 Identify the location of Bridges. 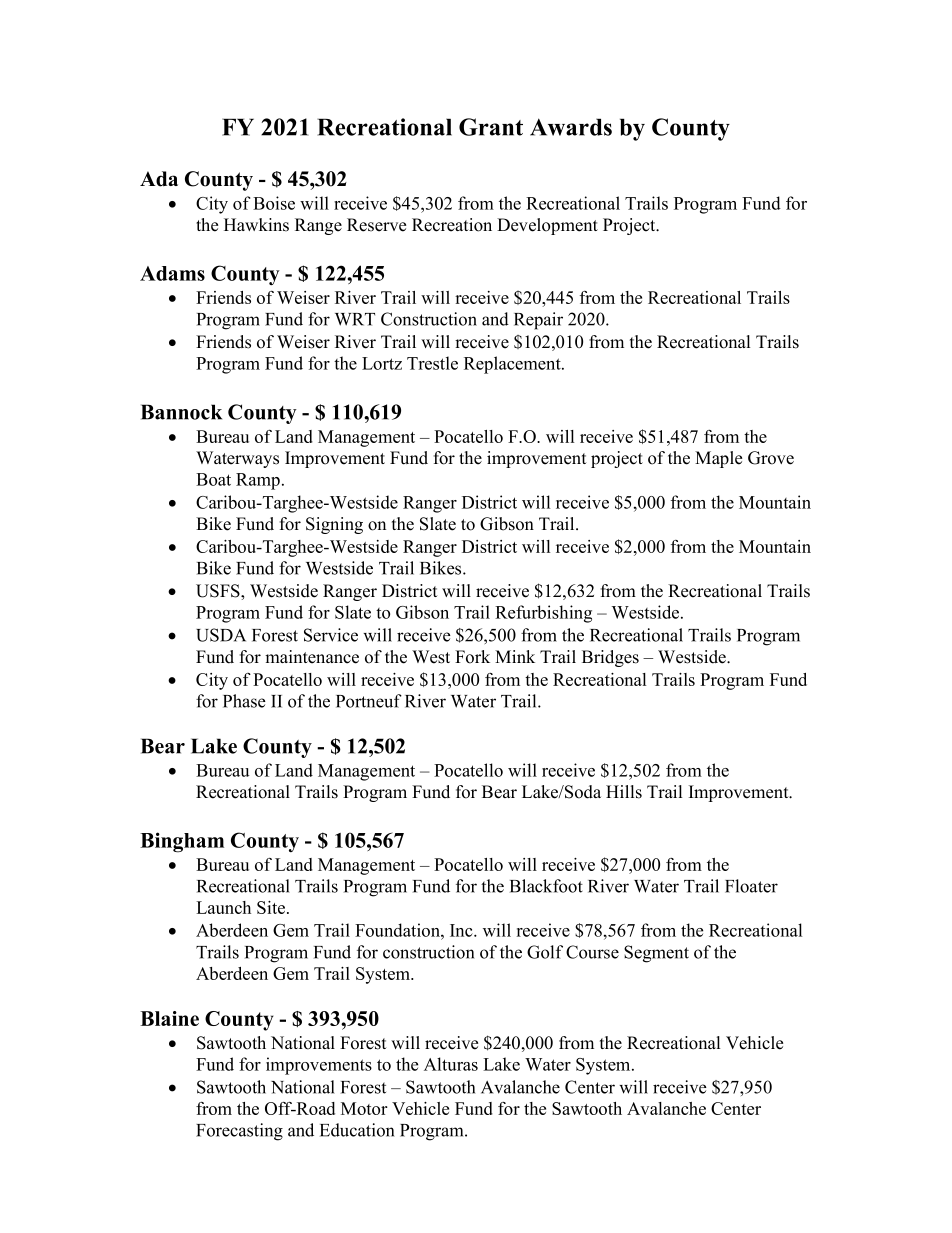
(610, 658).
